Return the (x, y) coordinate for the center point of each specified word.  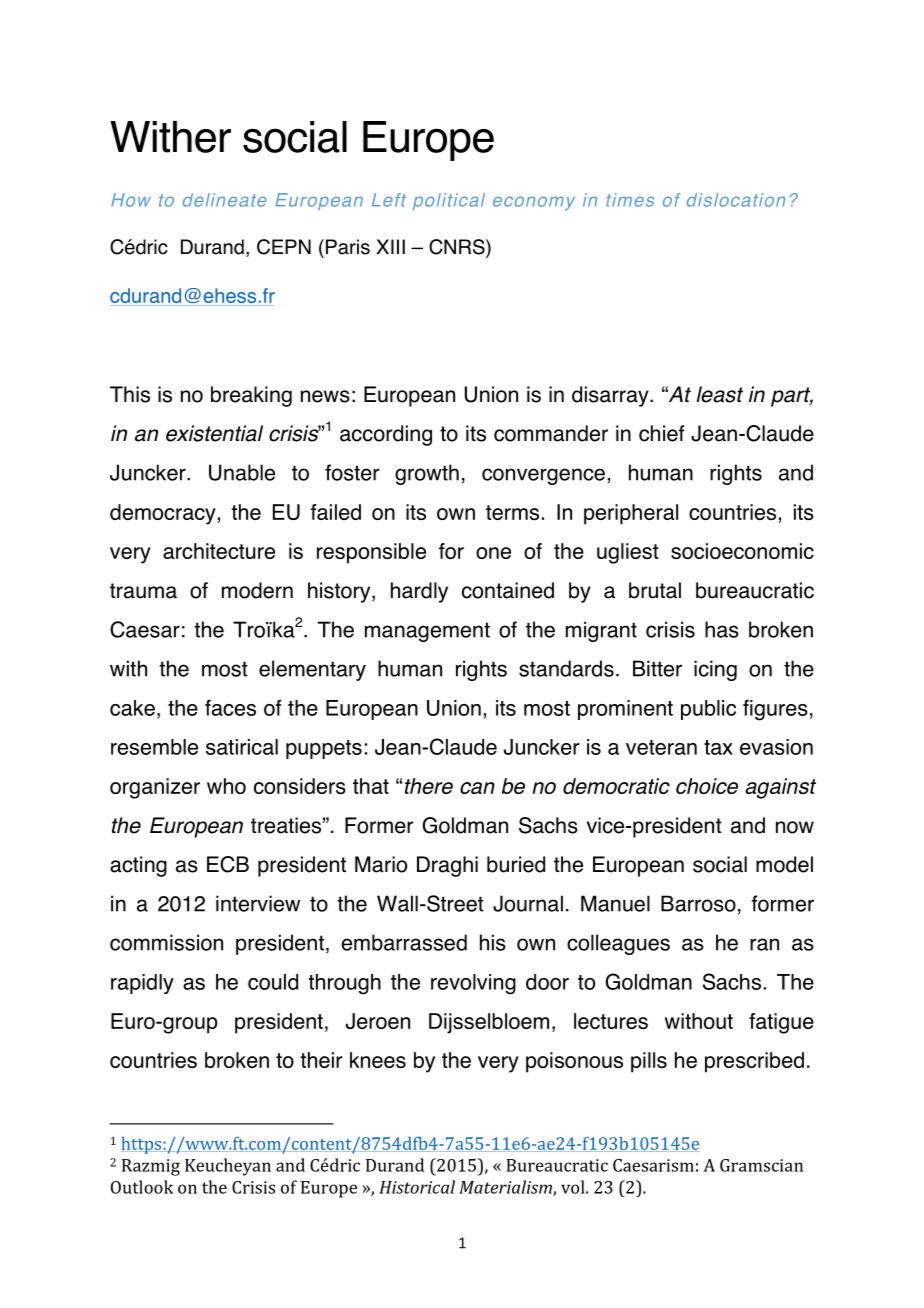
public (708, 710)
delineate (225, 200)
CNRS (458, 248)
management (427, 632)
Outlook (142, 1187)
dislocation (736, 200)
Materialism (506, 1188)
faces (230, 707)
